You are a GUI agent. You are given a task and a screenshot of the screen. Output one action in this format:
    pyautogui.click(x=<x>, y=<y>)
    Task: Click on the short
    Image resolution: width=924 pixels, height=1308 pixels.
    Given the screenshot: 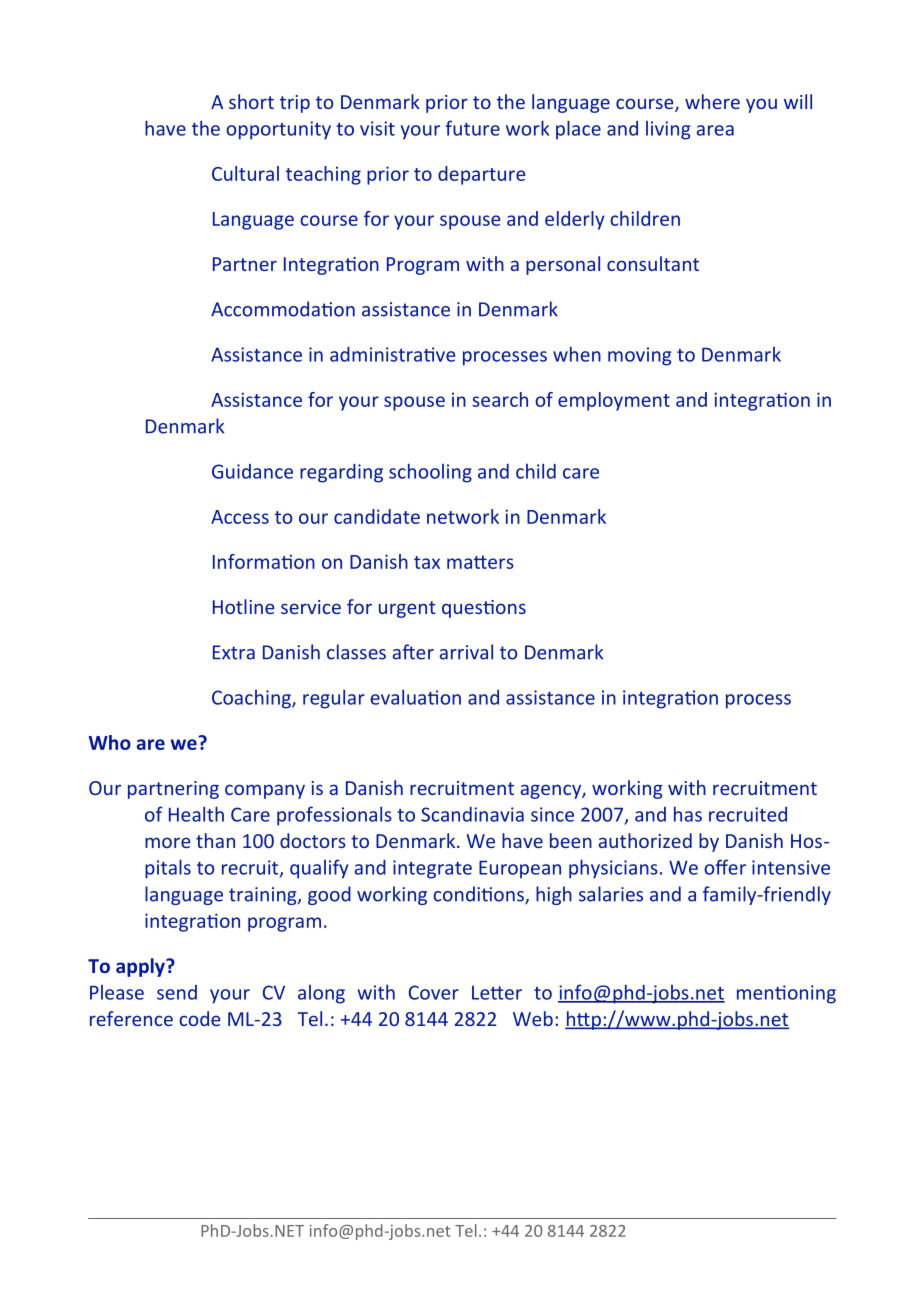 What is the action you would take?
    pyautogui.click(x=251, y=101)
